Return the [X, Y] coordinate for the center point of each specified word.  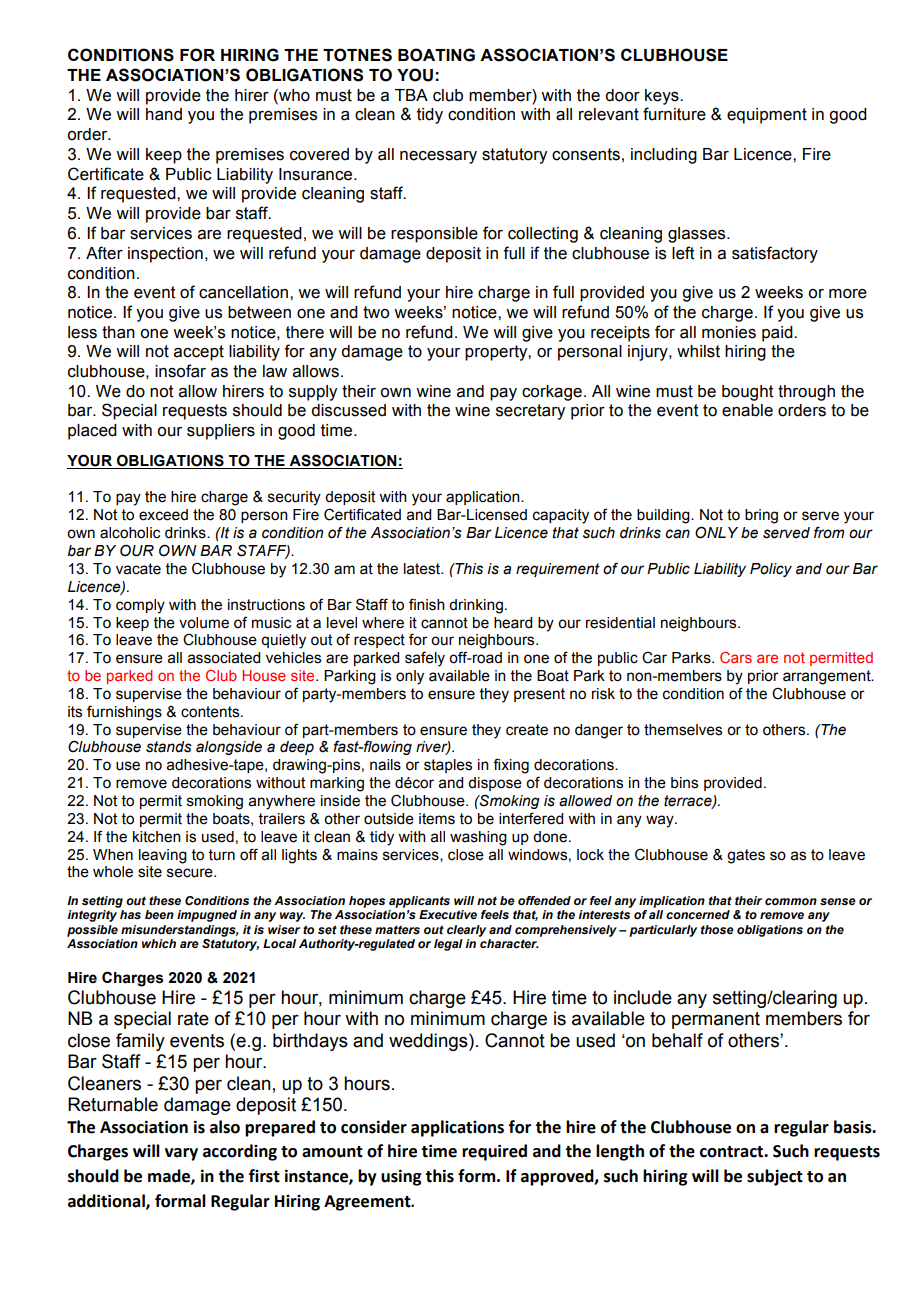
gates [746, 856]
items [437, 819]
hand [164, 114]
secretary [530, 412]
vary [181, 1154]
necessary [438, 157]
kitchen [157, 837]
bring [761, 516]
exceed [163, 515]
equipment [767, 116]
